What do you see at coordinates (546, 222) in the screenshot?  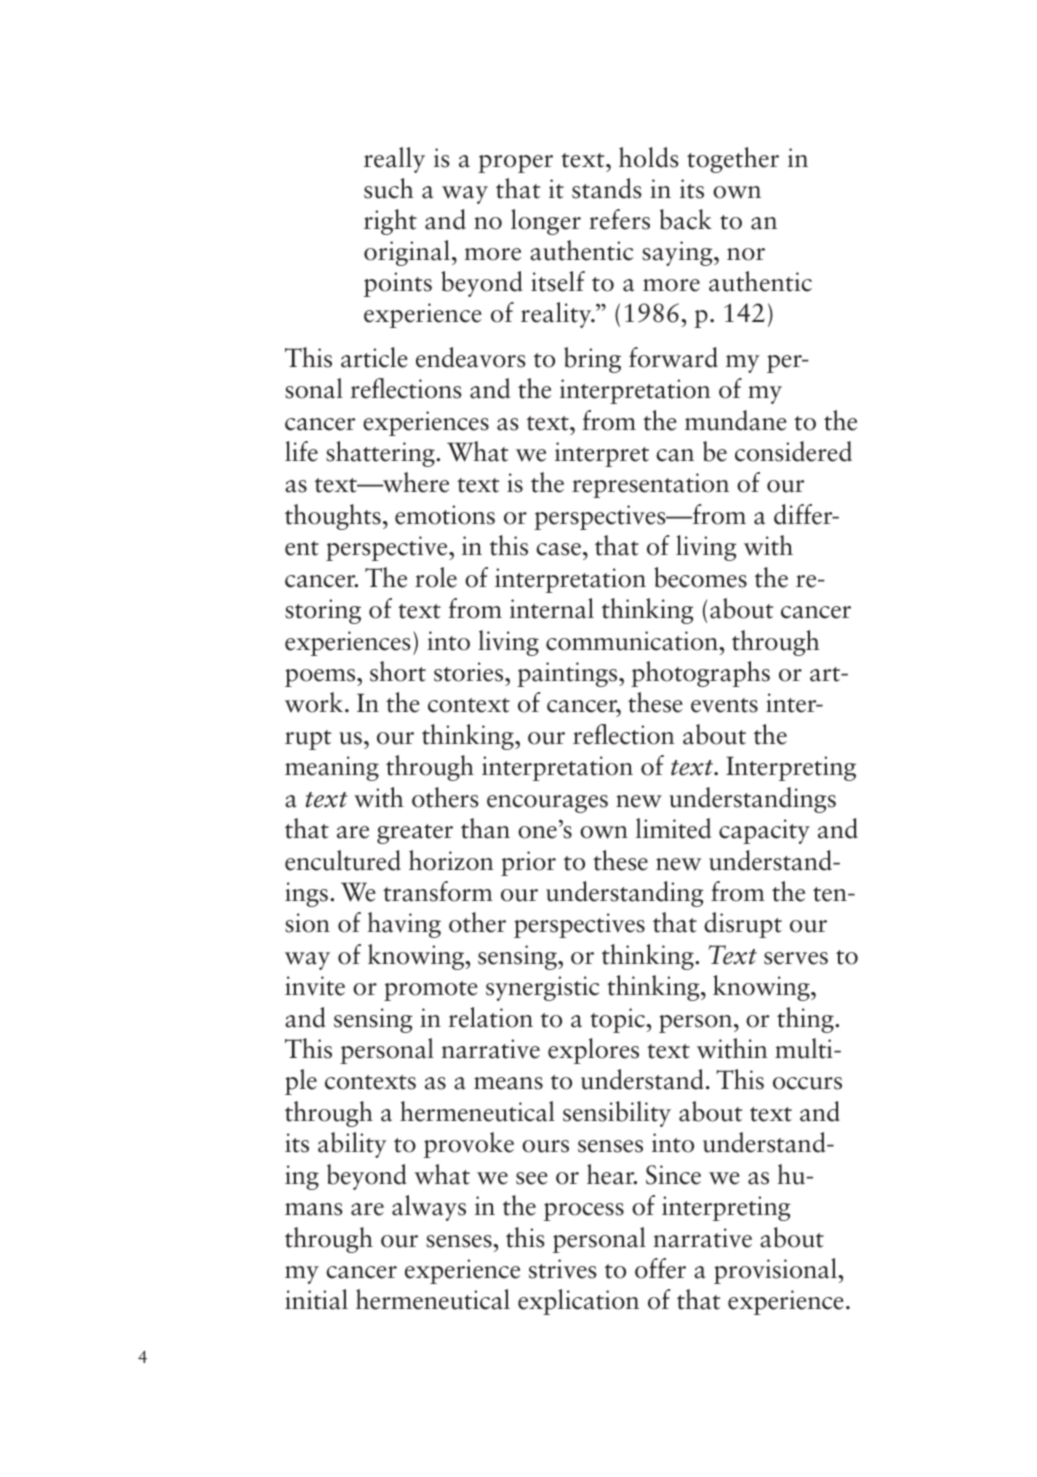 I see `longer` at bounding box center [546, 222].
